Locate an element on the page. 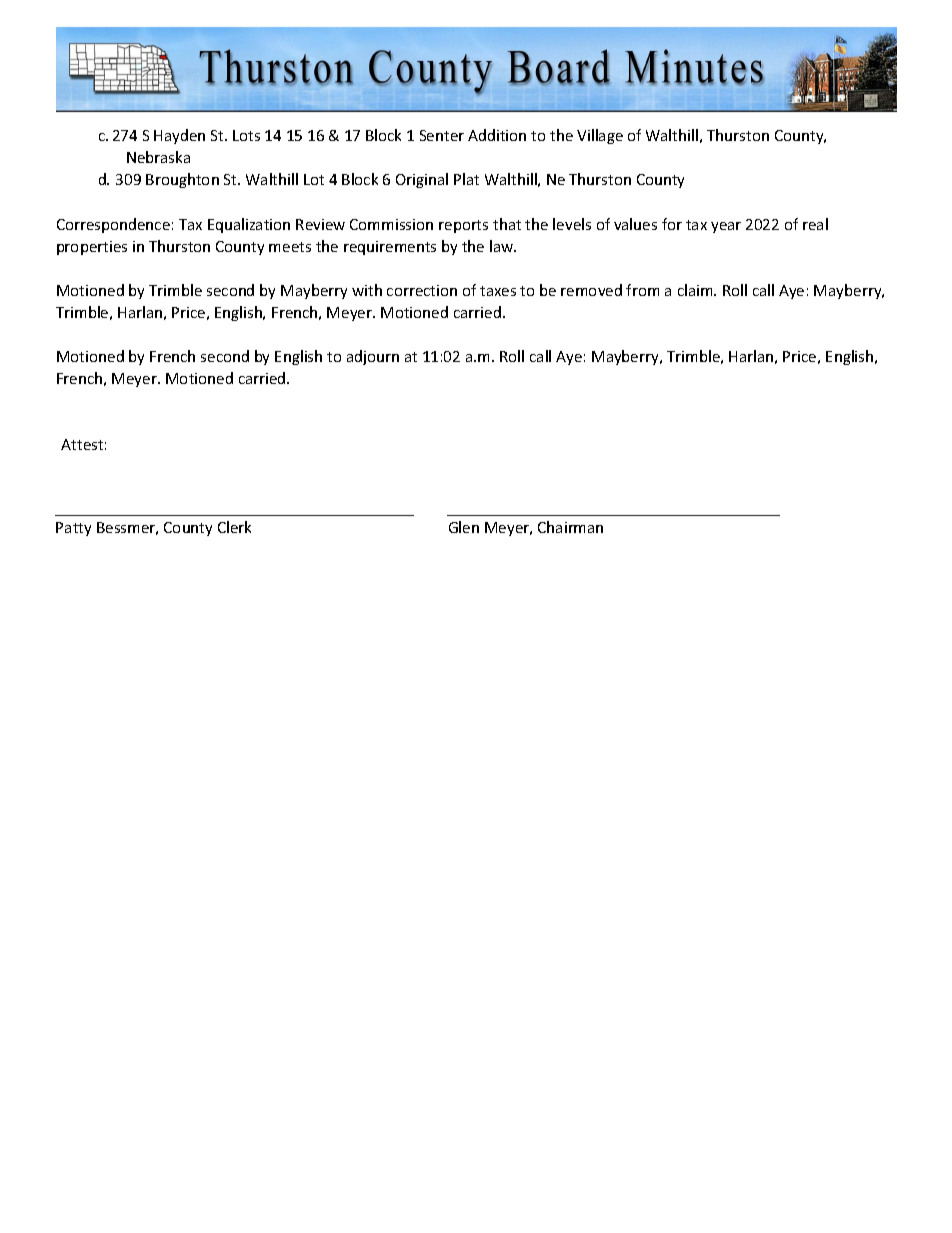 The height and width of the document is (1233, 952). Glen is located at coordinates (464, 527).
